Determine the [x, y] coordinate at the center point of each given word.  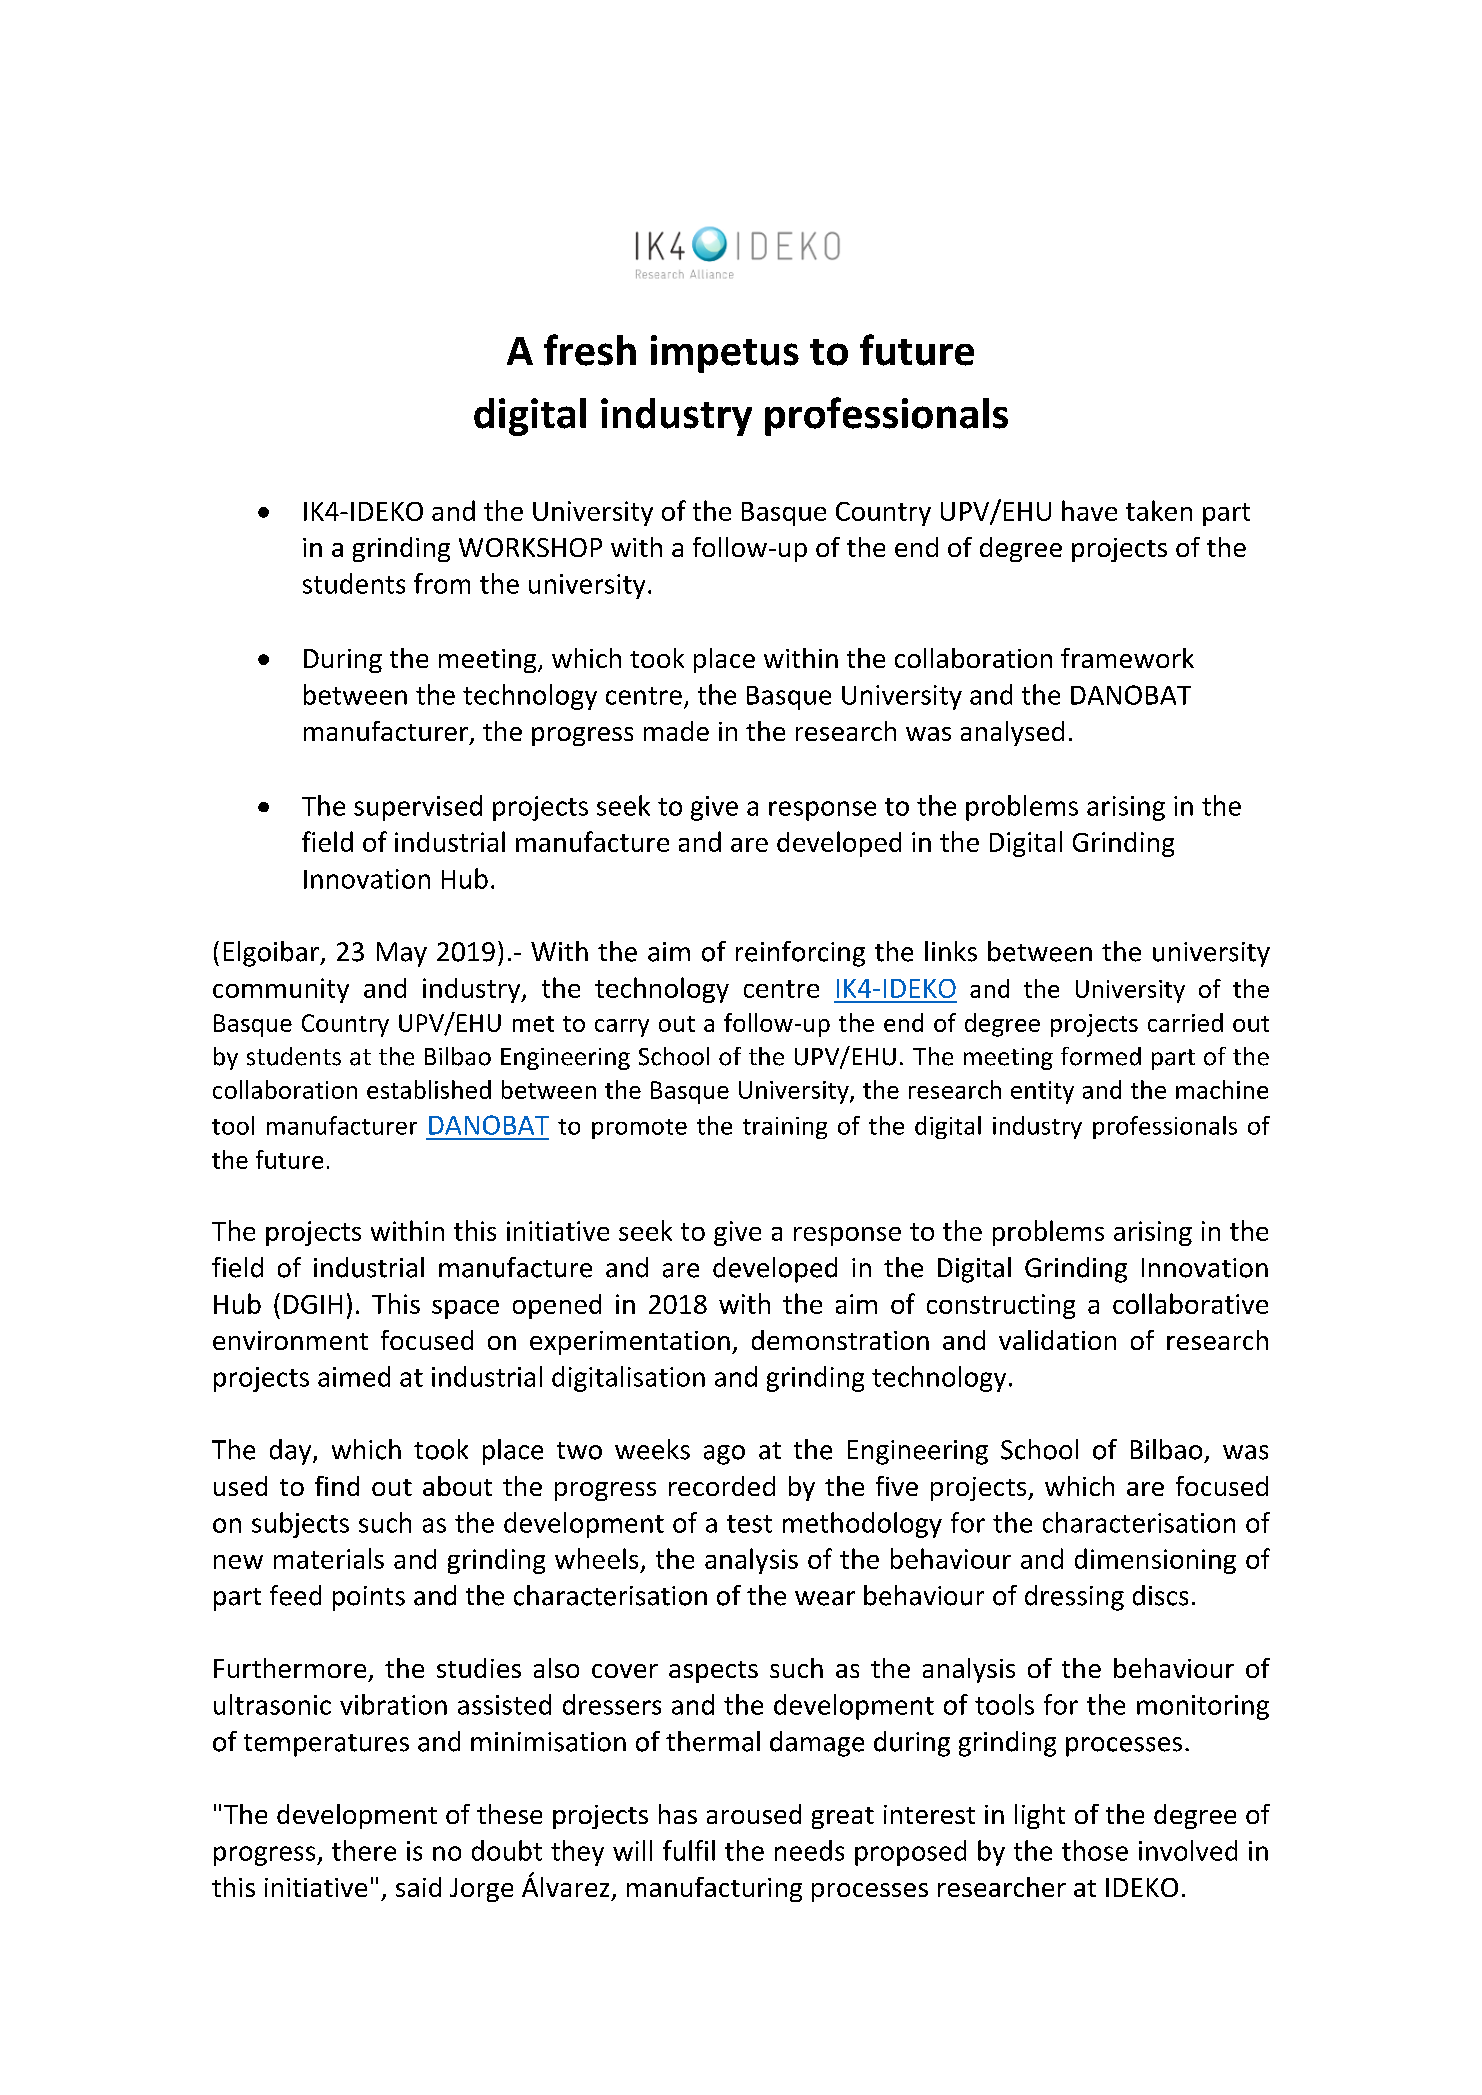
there [364, 1850]
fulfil [689, 1850]
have [1089, 510]
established [429, 1089]
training [785, 1128]
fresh [590, 350]
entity [1042, 1092]
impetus [725, 354]
